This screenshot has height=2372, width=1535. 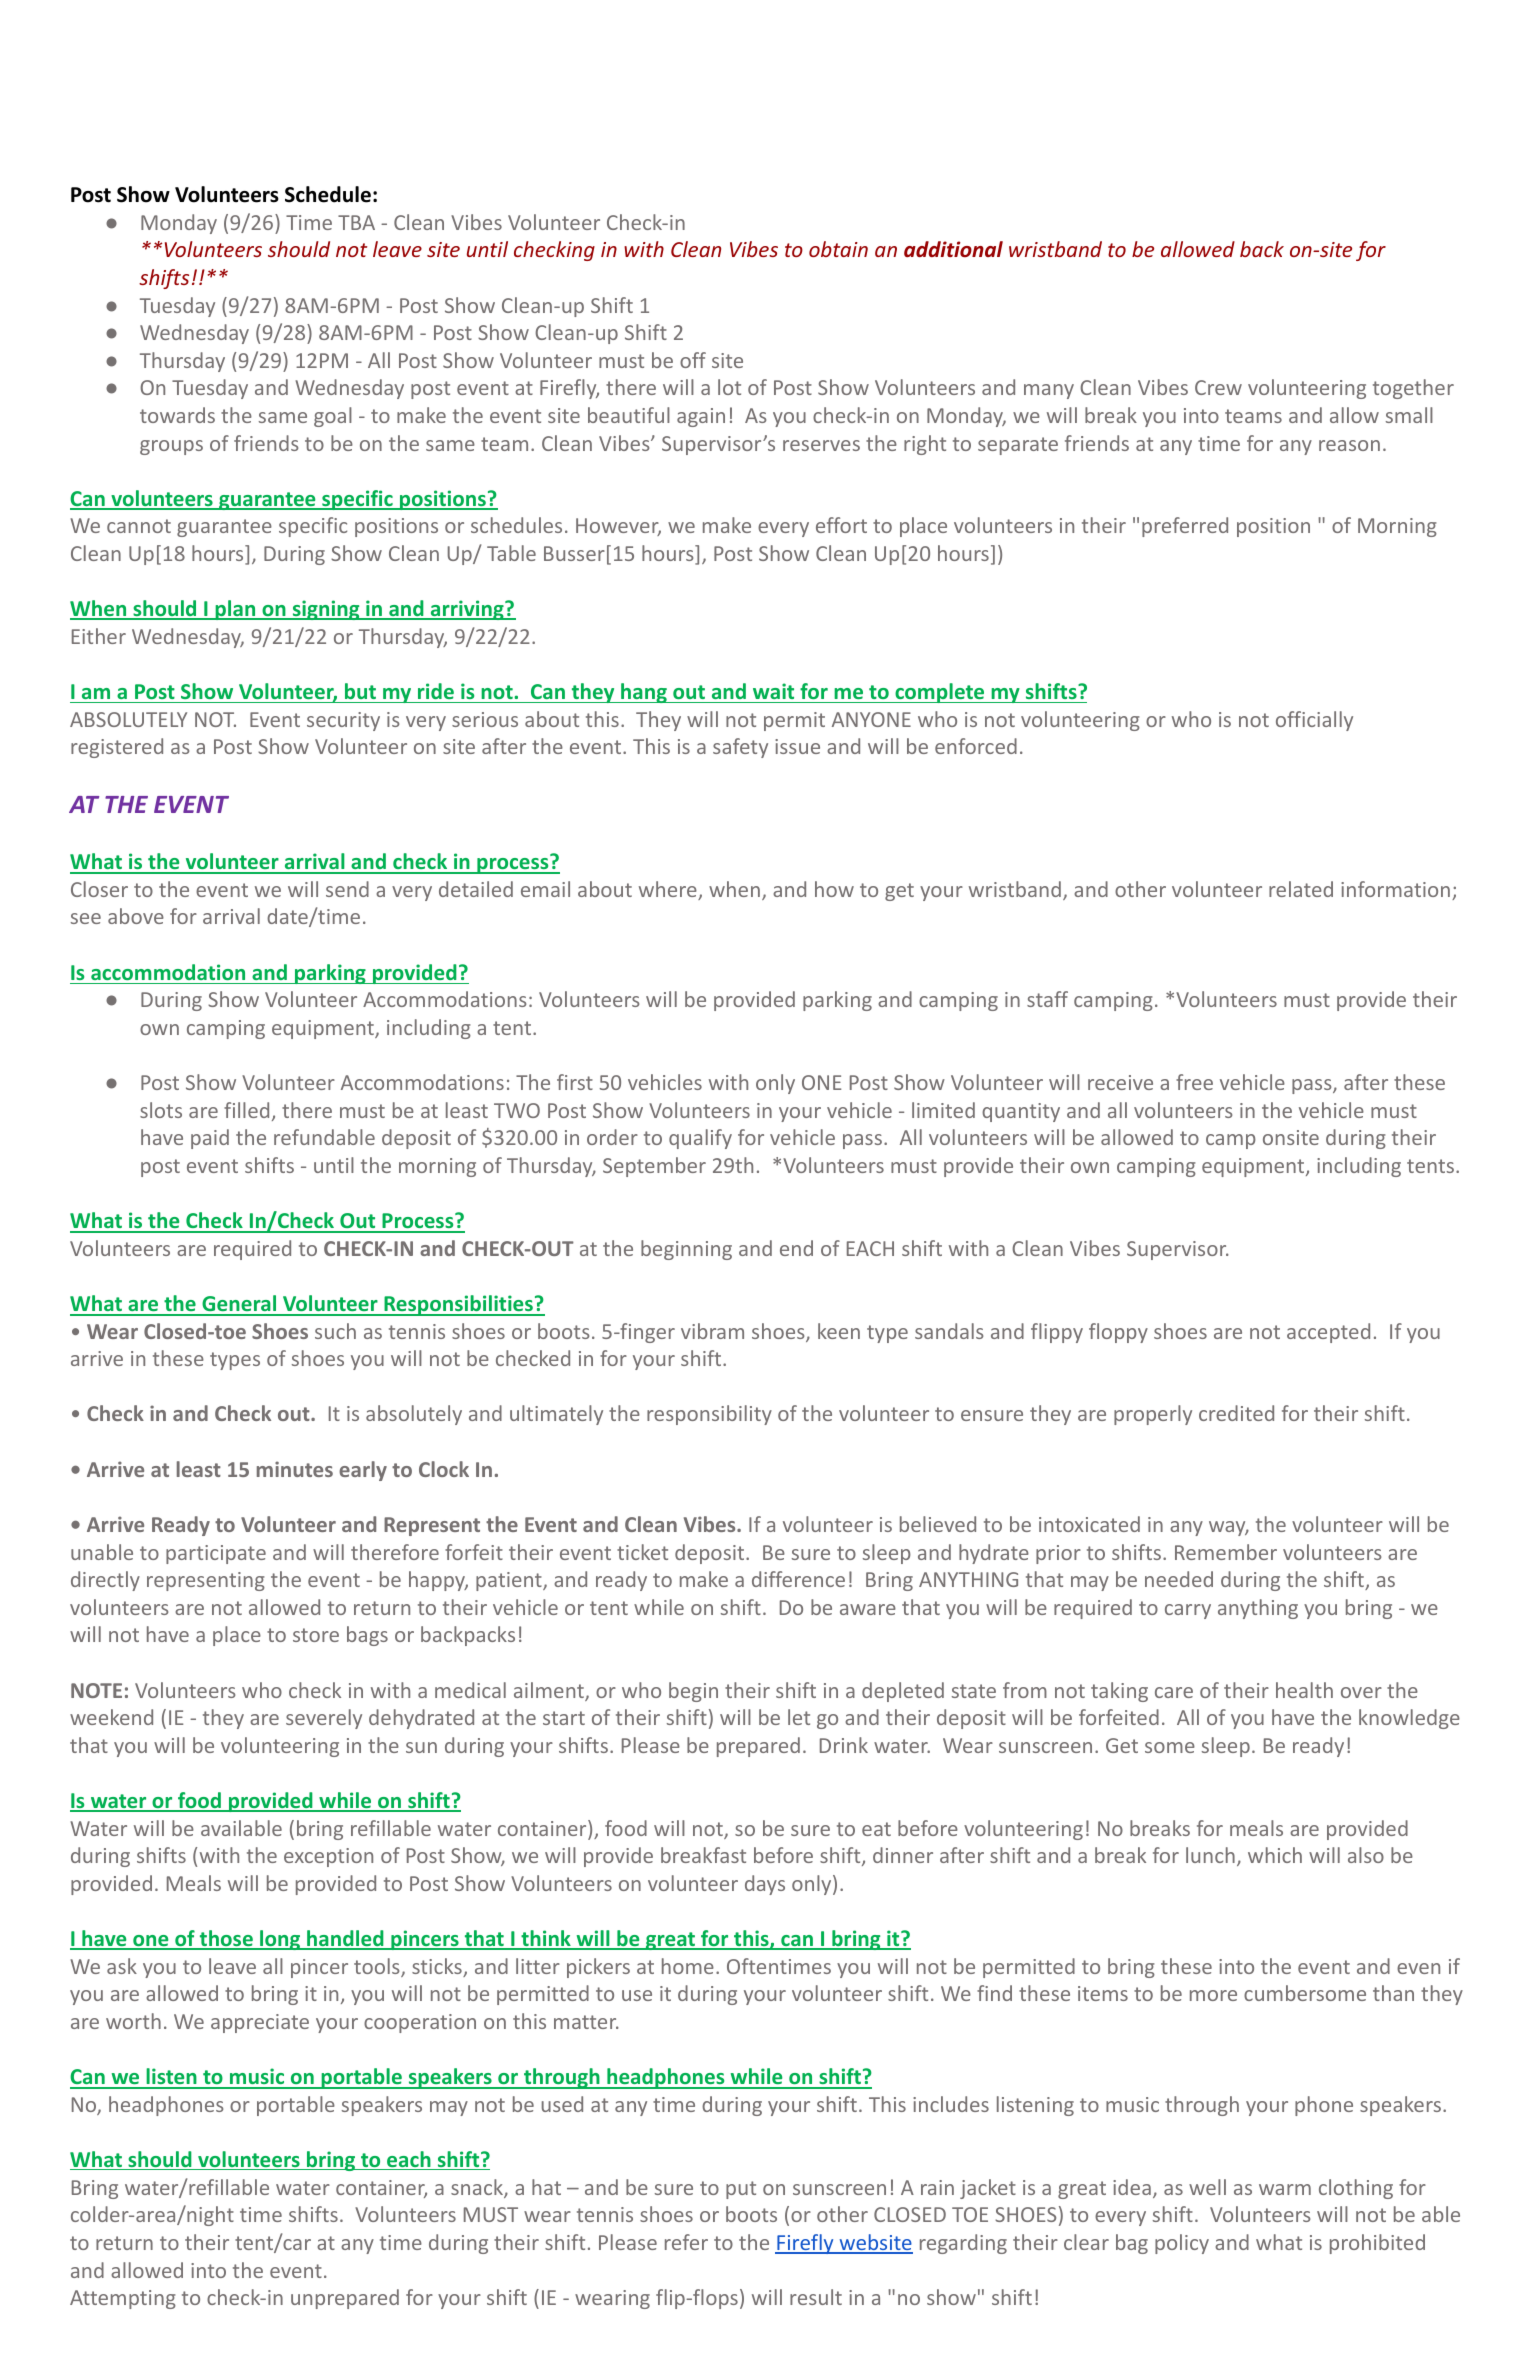 I want to click on towards, so click(x=177, y=415).
